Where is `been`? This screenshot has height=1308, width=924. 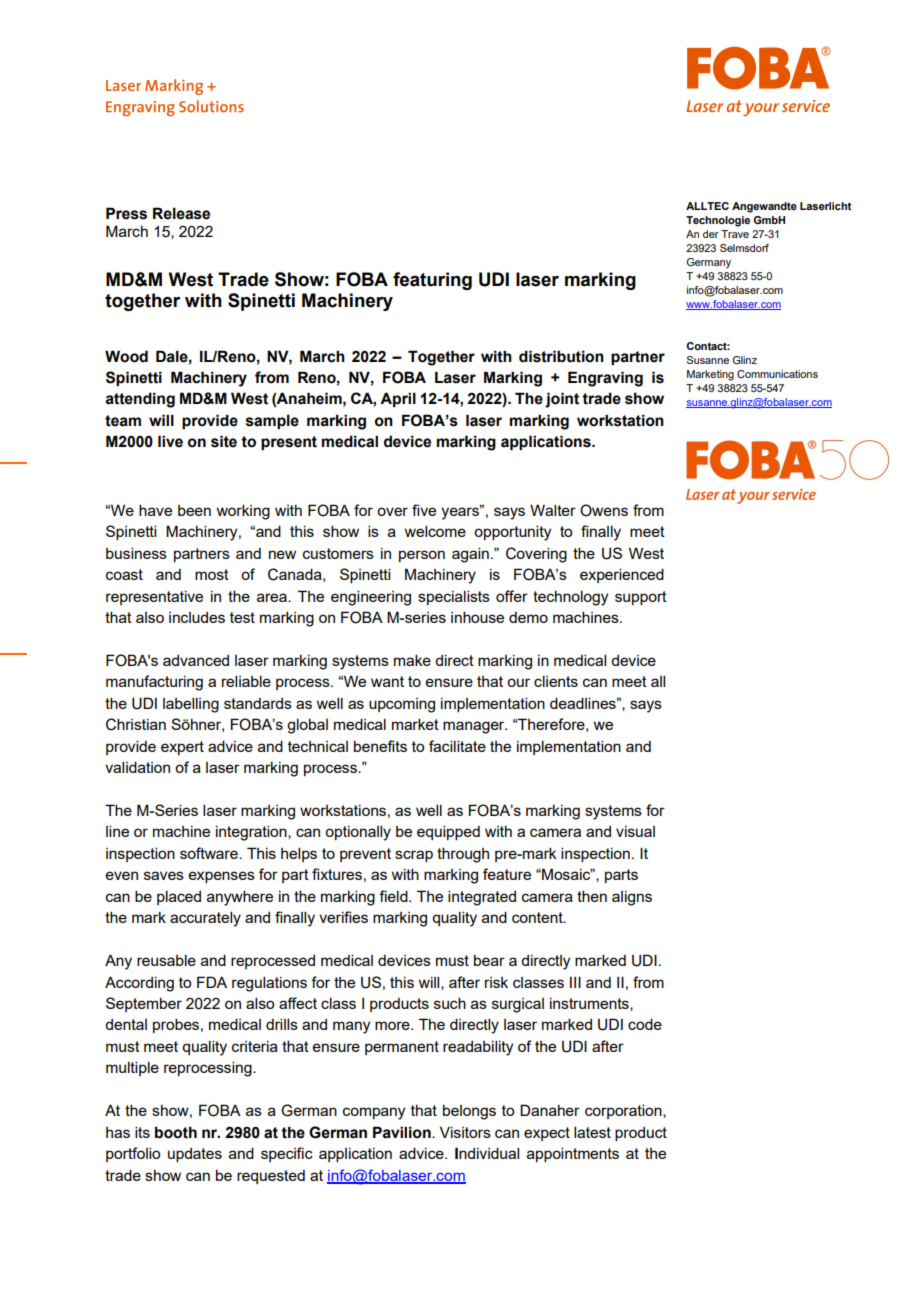
been is located at coordinates (194, 510).
